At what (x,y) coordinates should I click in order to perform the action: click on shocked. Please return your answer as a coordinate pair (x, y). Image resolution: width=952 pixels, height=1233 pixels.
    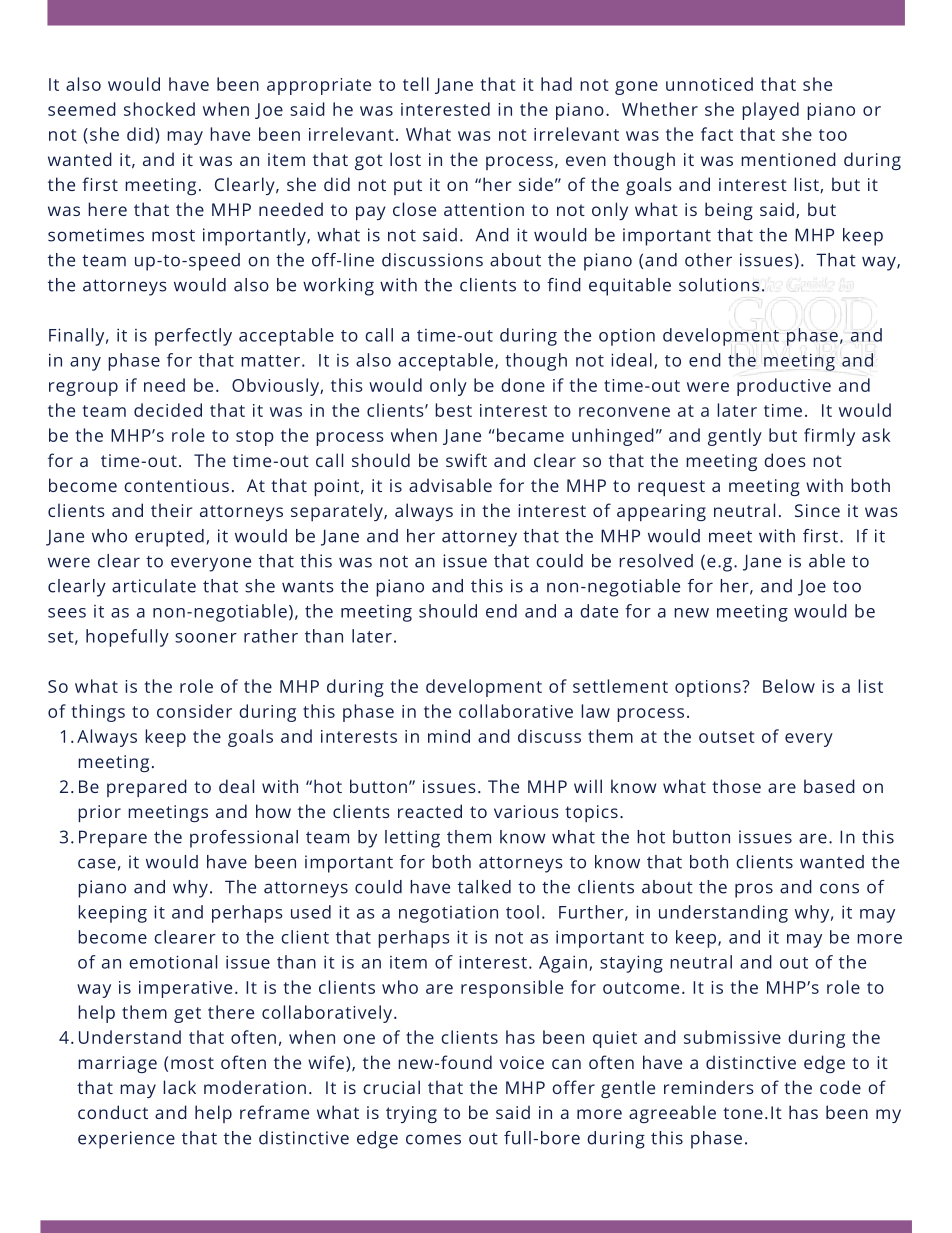
    Looking at the image, I should click on (159, 109).
